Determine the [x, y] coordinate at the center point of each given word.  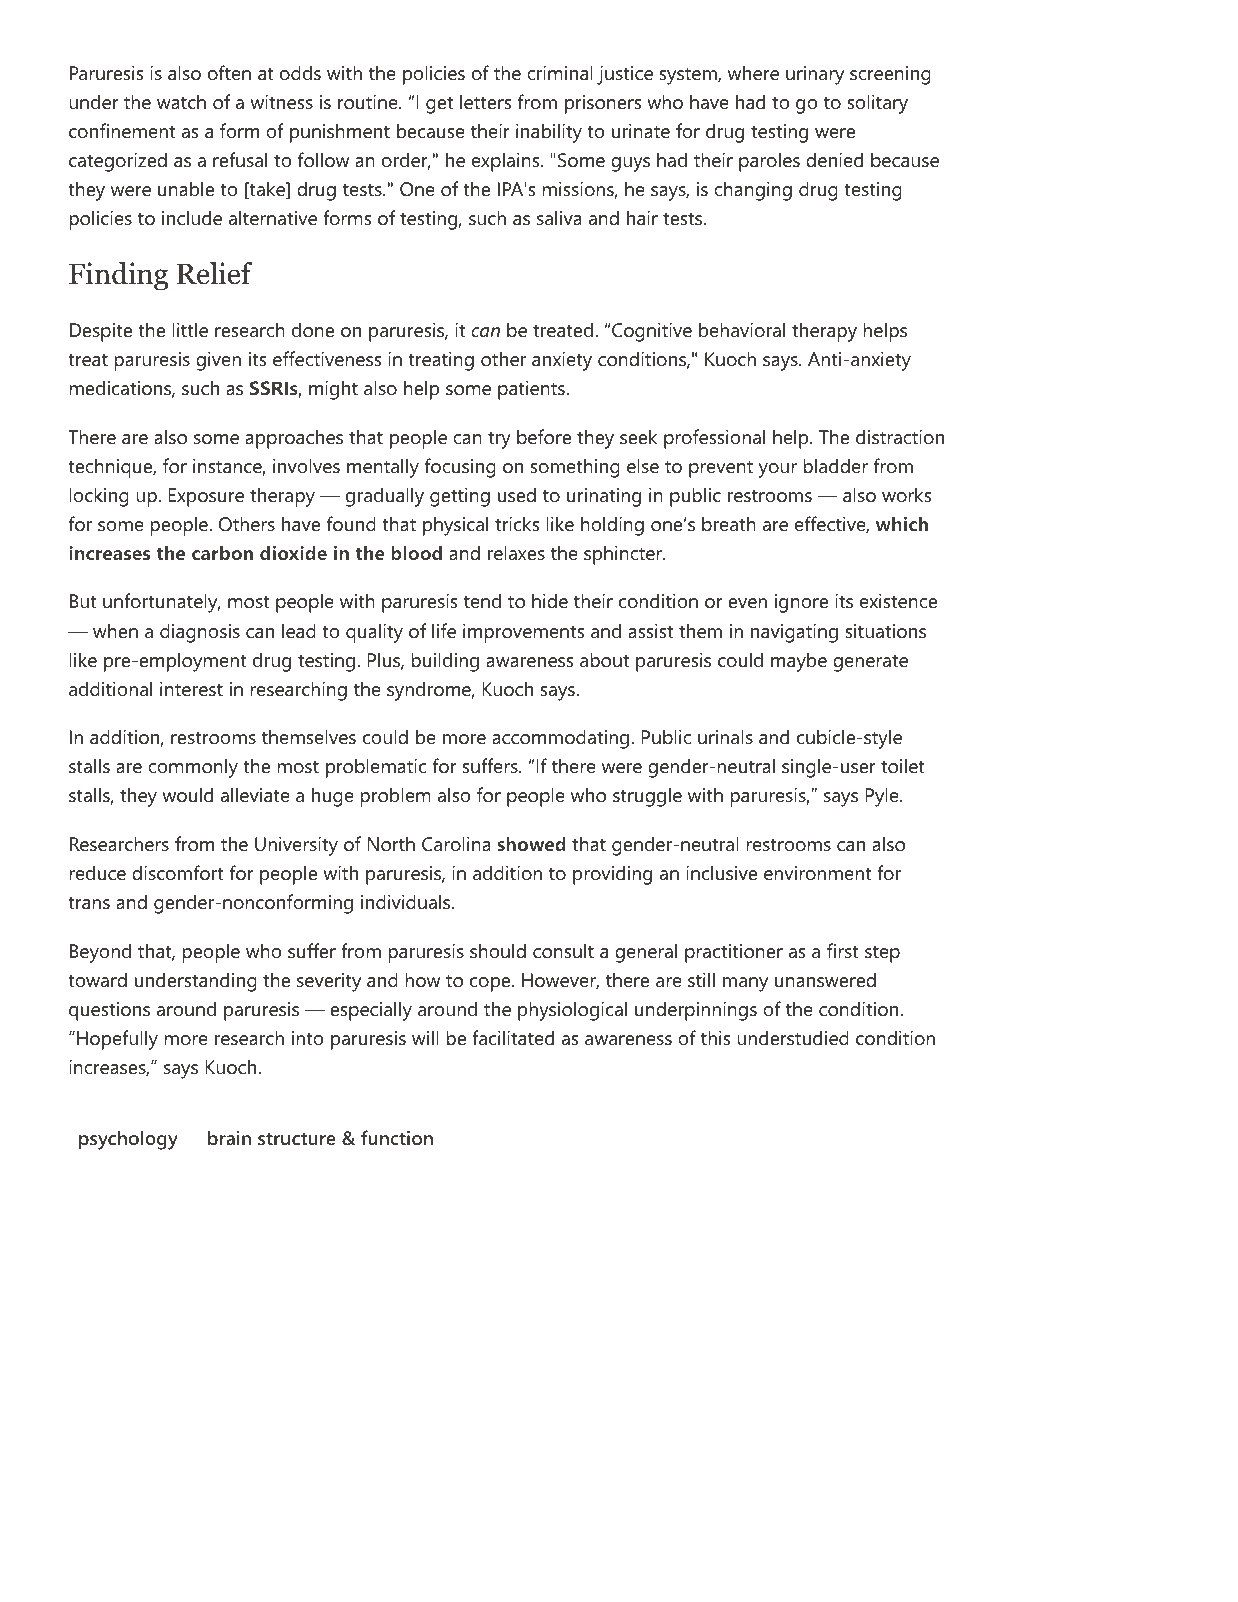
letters [485, 101]
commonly [193, 768]
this [715, 1037]
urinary [815, 75]
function [397, 1137]
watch [181, 102]
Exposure [206, 497]
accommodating [560, 739]
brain [229, 1137]
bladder [836, 466]
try [499, 440]
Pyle [882, 797]
